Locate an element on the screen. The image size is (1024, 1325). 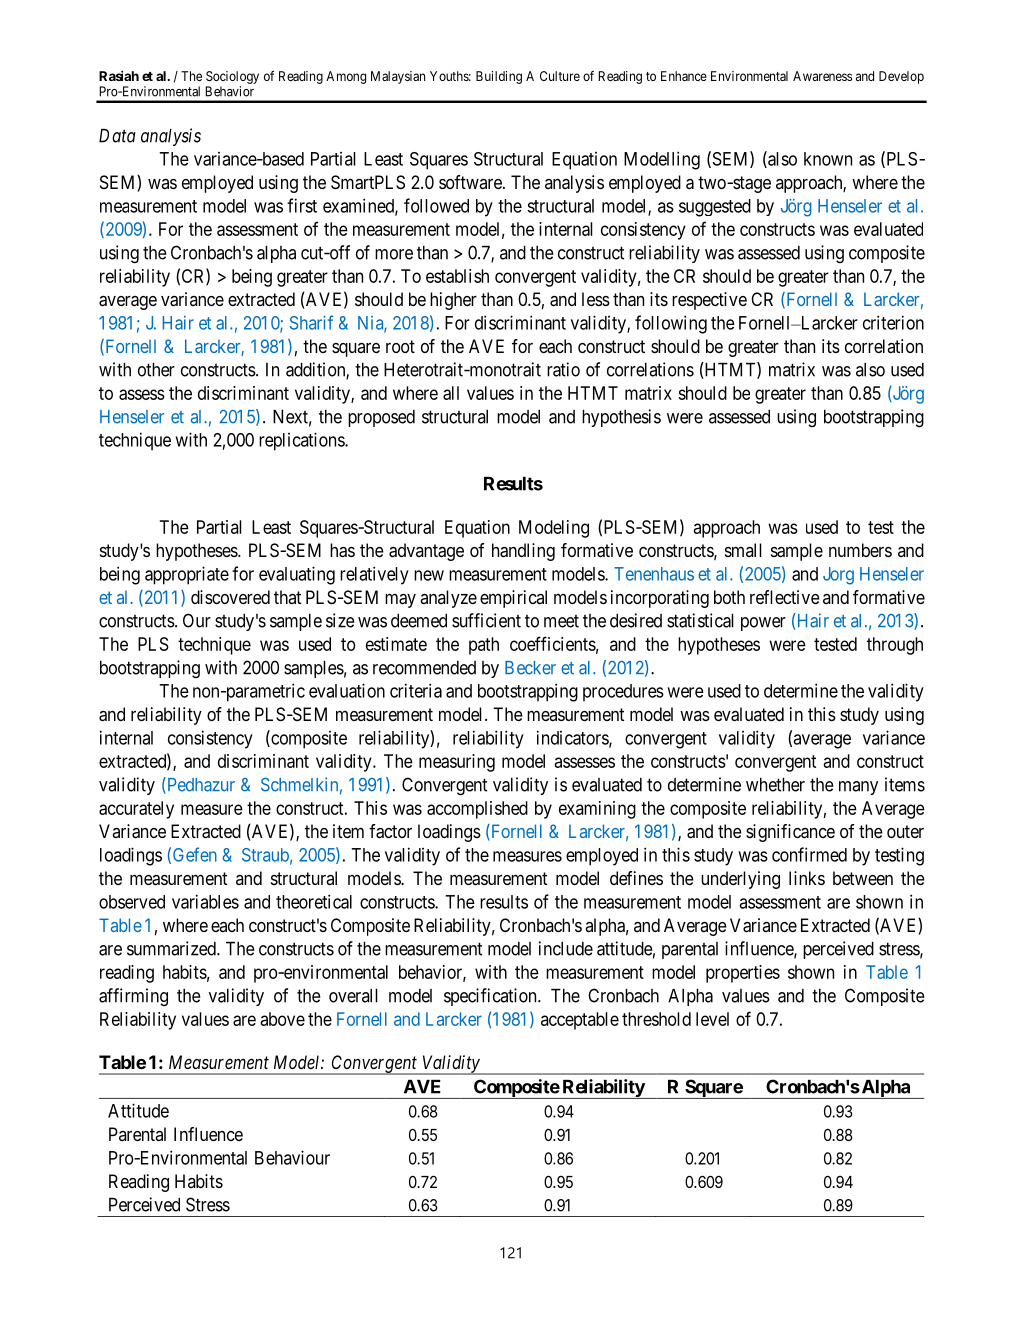
level is located at coordinates (712, 1019).
